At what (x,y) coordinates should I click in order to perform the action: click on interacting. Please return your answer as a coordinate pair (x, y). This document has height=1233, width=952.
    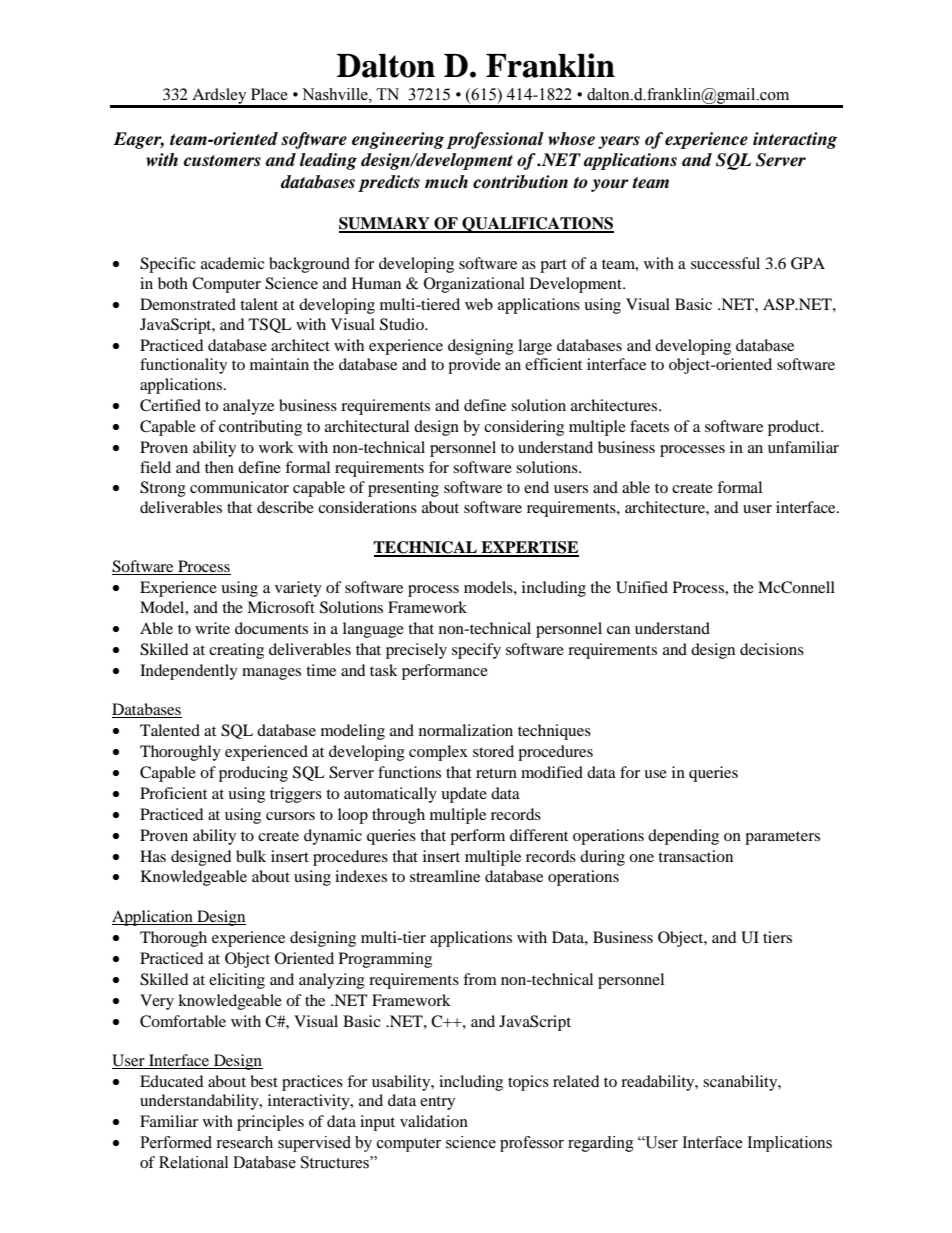
    Looking at the image, I should click on (795, 140).
